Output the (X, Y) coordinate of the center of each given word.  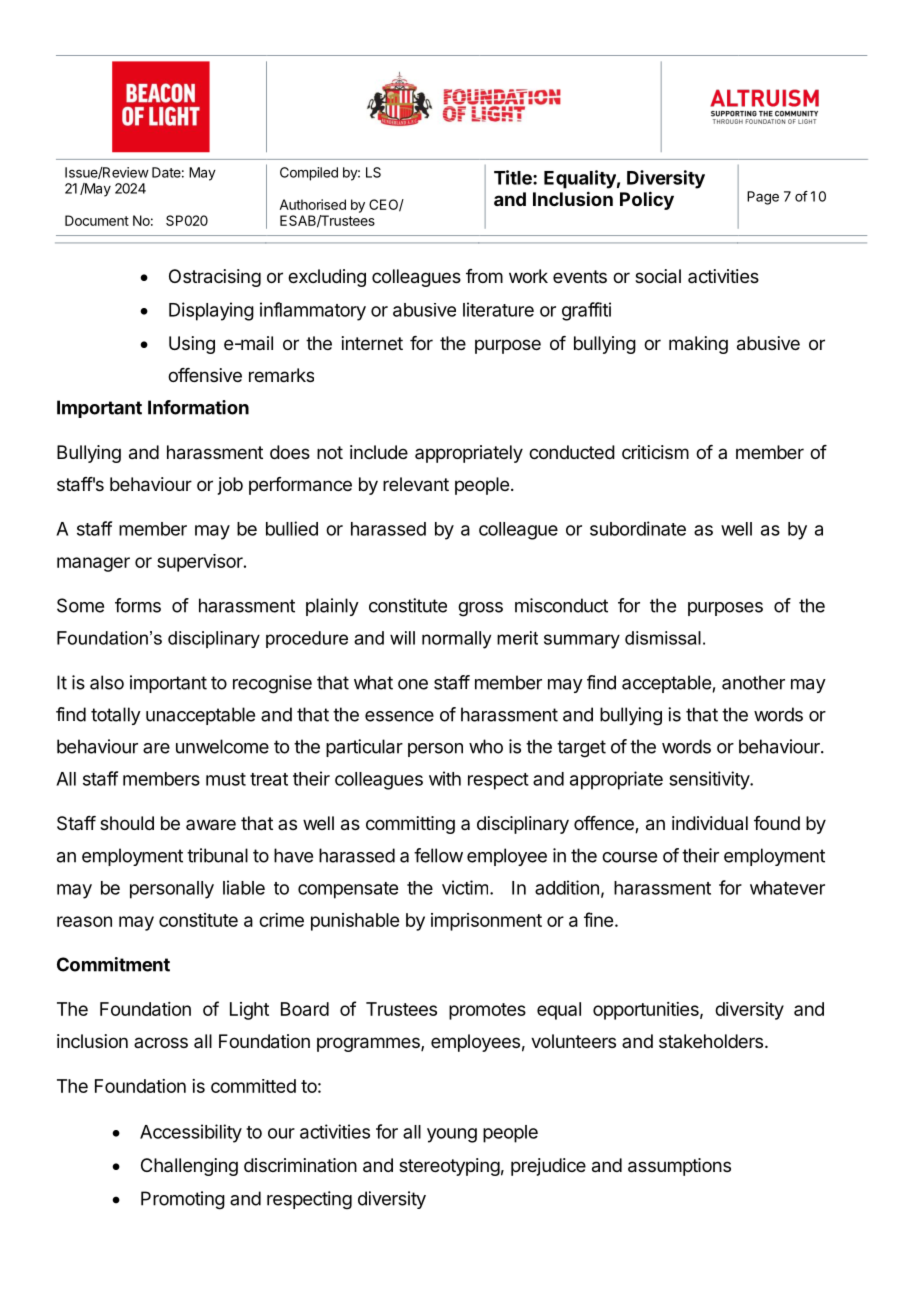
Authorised (312, 204)
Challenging (189, 1167)
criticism (655, 452)
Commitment (113, 964)
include (379, 452)
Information (198, 407)
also (107, 682)
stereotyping (449, 1167)
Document (97, 220)
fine (598, 919)
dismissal (663, 638)
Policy (647, 200)
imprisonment (486, 922)
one (413, 684)
